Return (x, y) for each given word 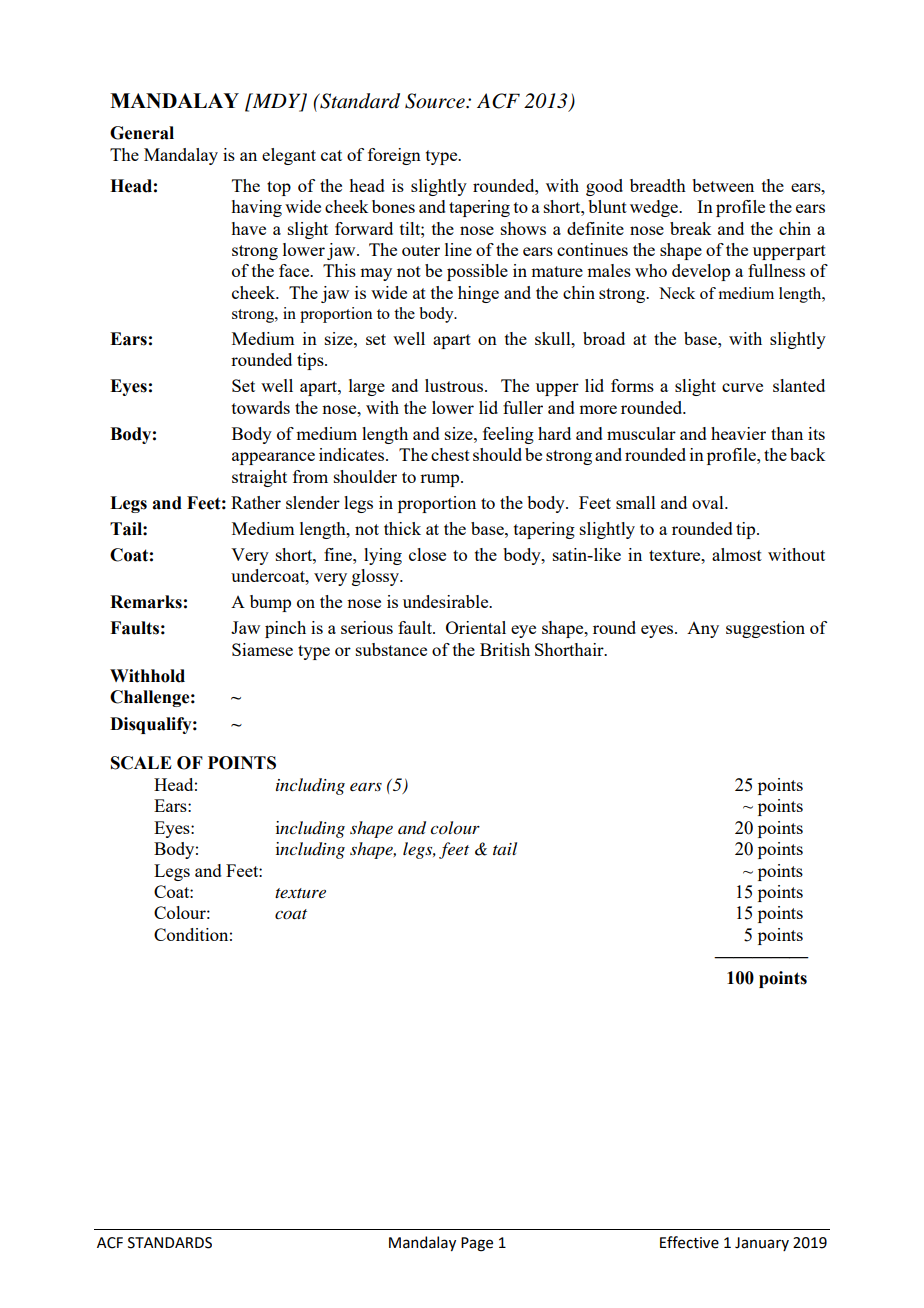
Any (703, 630)
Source (436, 101)
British (505, 649)
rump (441, 480)
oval (709, 502)
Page (477, 1244)
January (762, 1244)
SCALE (141, 763)
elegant (289, 156)
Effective (689, 1242)
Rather (256, 502)
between (723, 185)
